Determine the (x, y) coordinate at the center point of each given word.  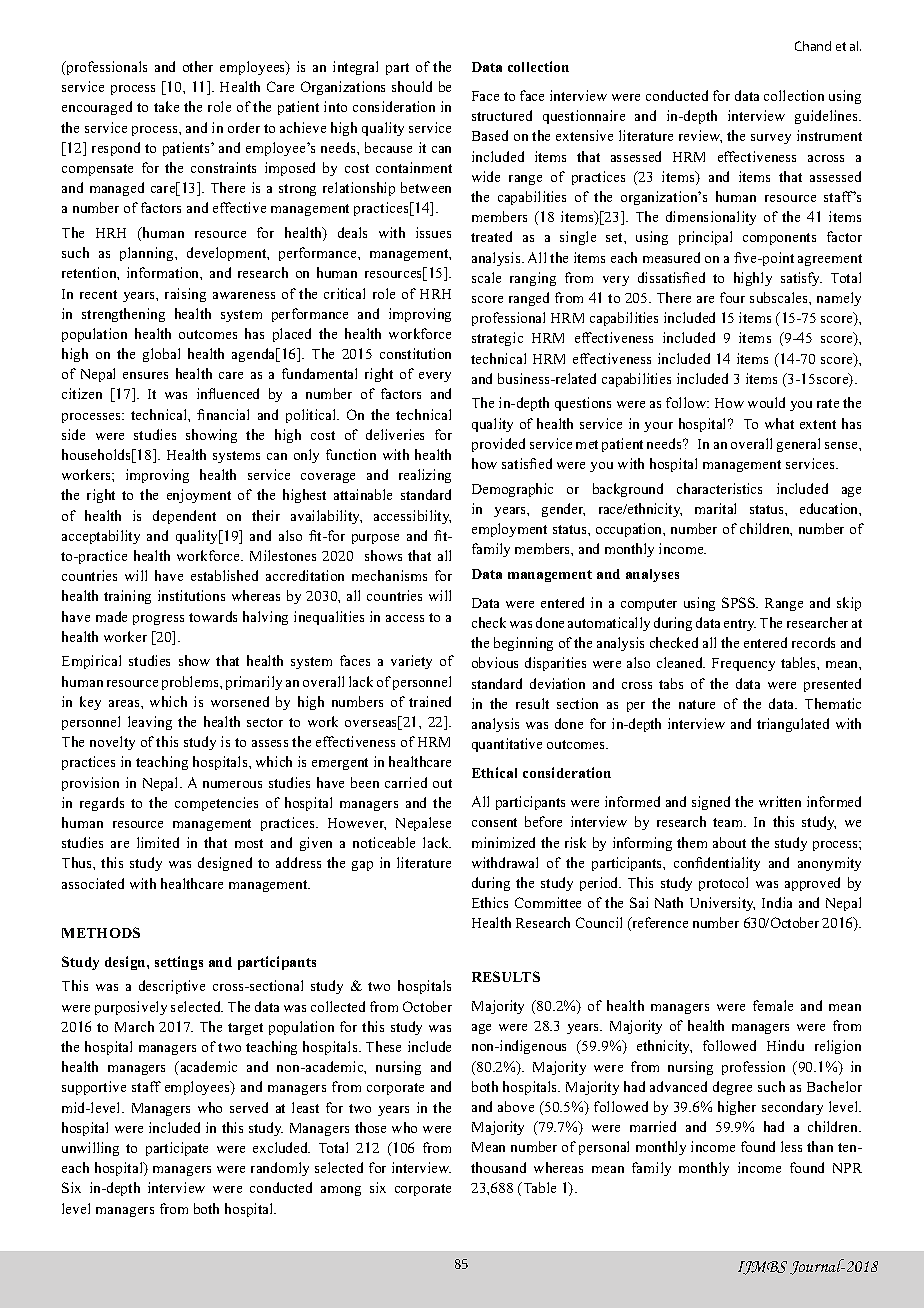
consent (494, 822)
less (791, 1146)
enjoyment (199, 496)
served (249, 1107)
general (798, 445)
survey (771, 139)
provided (498, 445)
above (516, 1106)
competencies (216, 804)
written (780, 801)
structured (502, 115)
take (166, 106)
